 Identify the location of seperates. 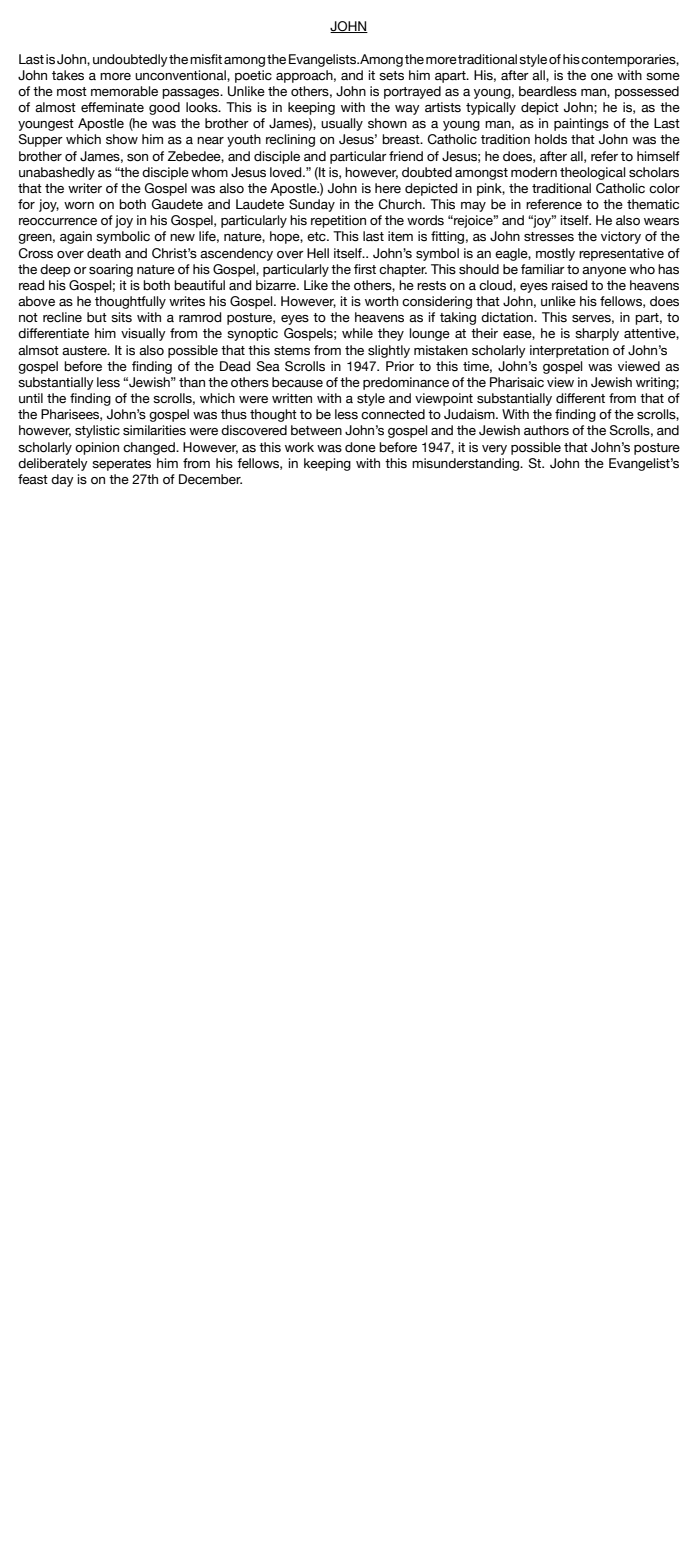
(121, 465).
